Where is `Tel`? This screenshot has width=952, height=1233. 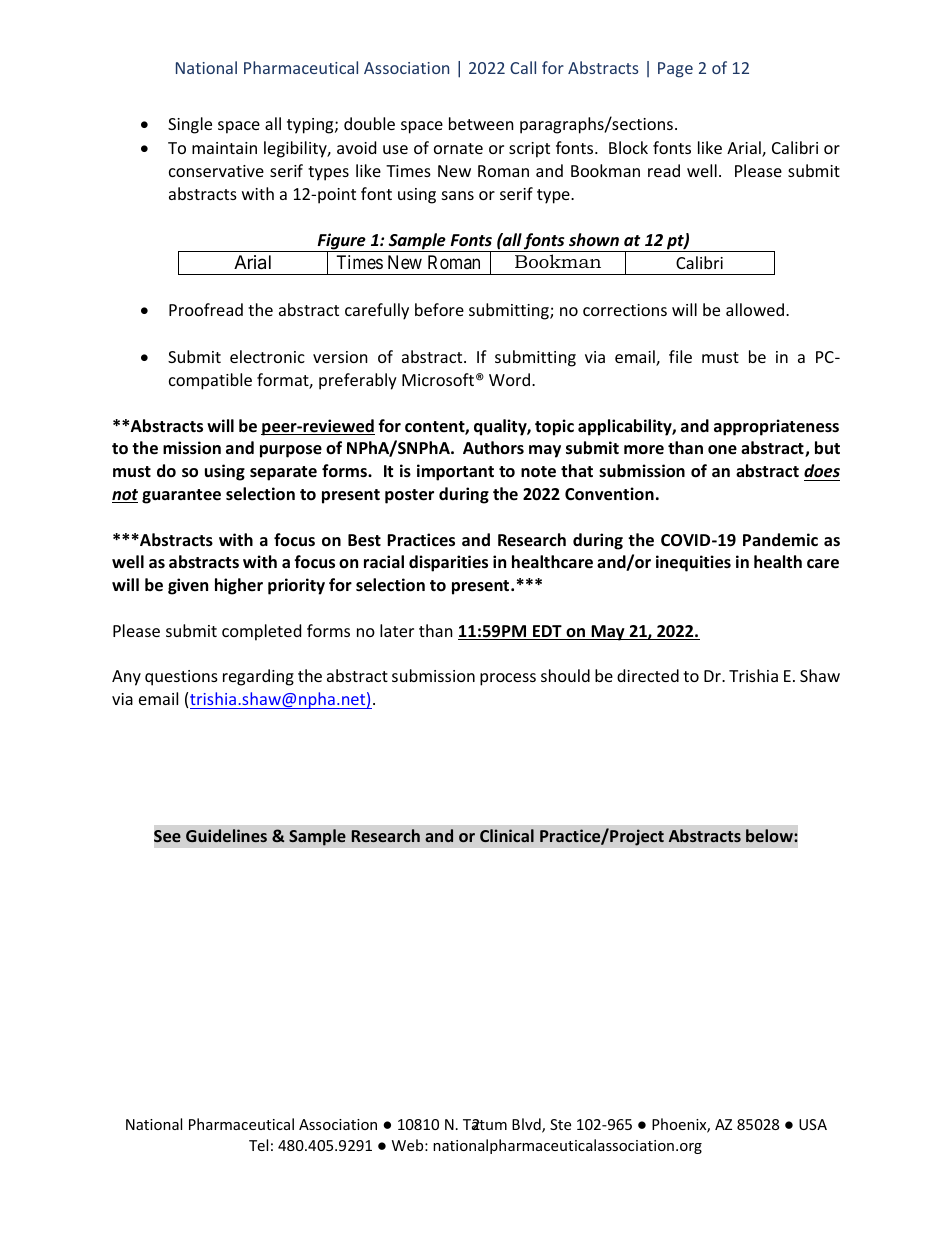
Tel is located at coordinates (258, 1145).
